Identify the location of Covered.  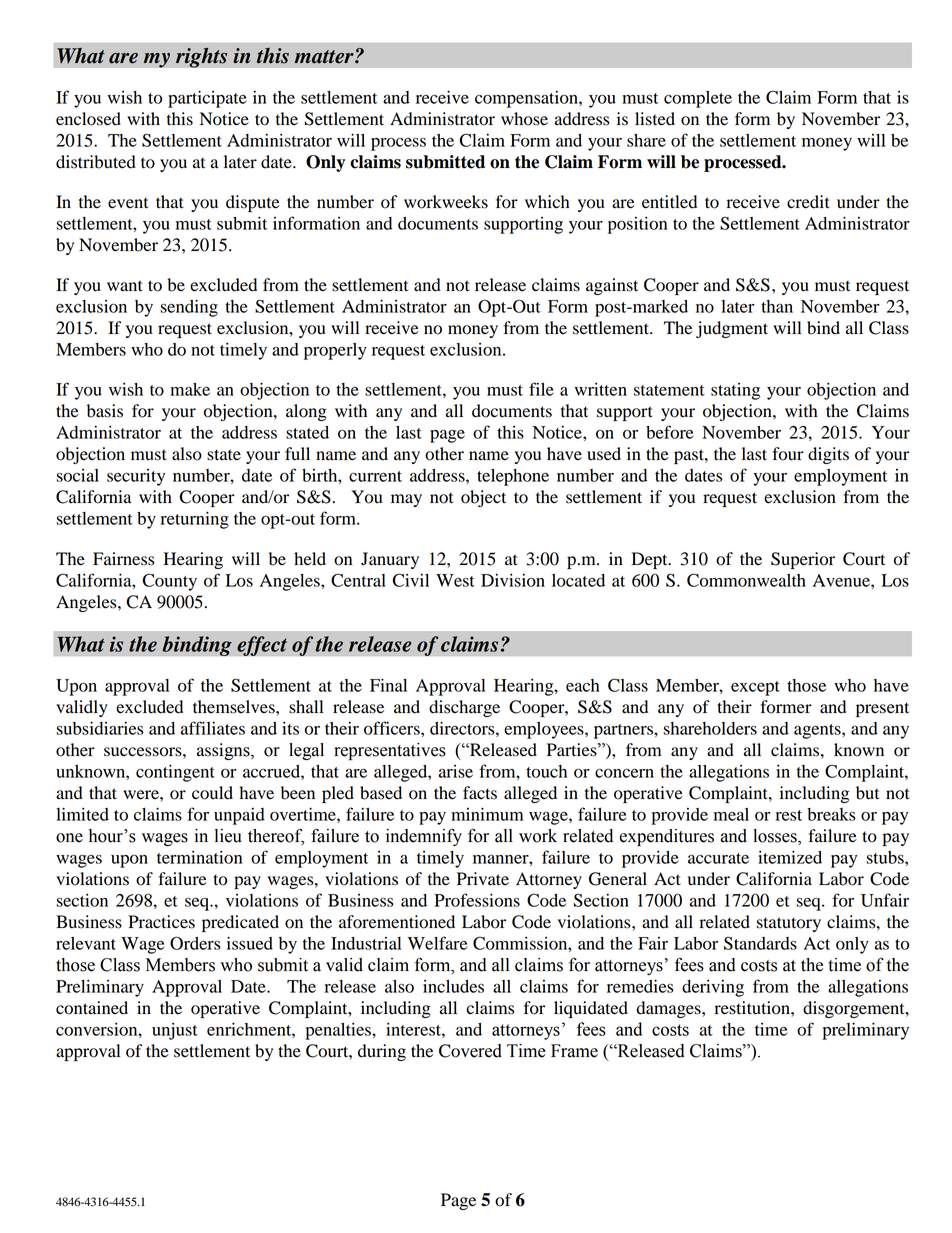
(470, 1051).
